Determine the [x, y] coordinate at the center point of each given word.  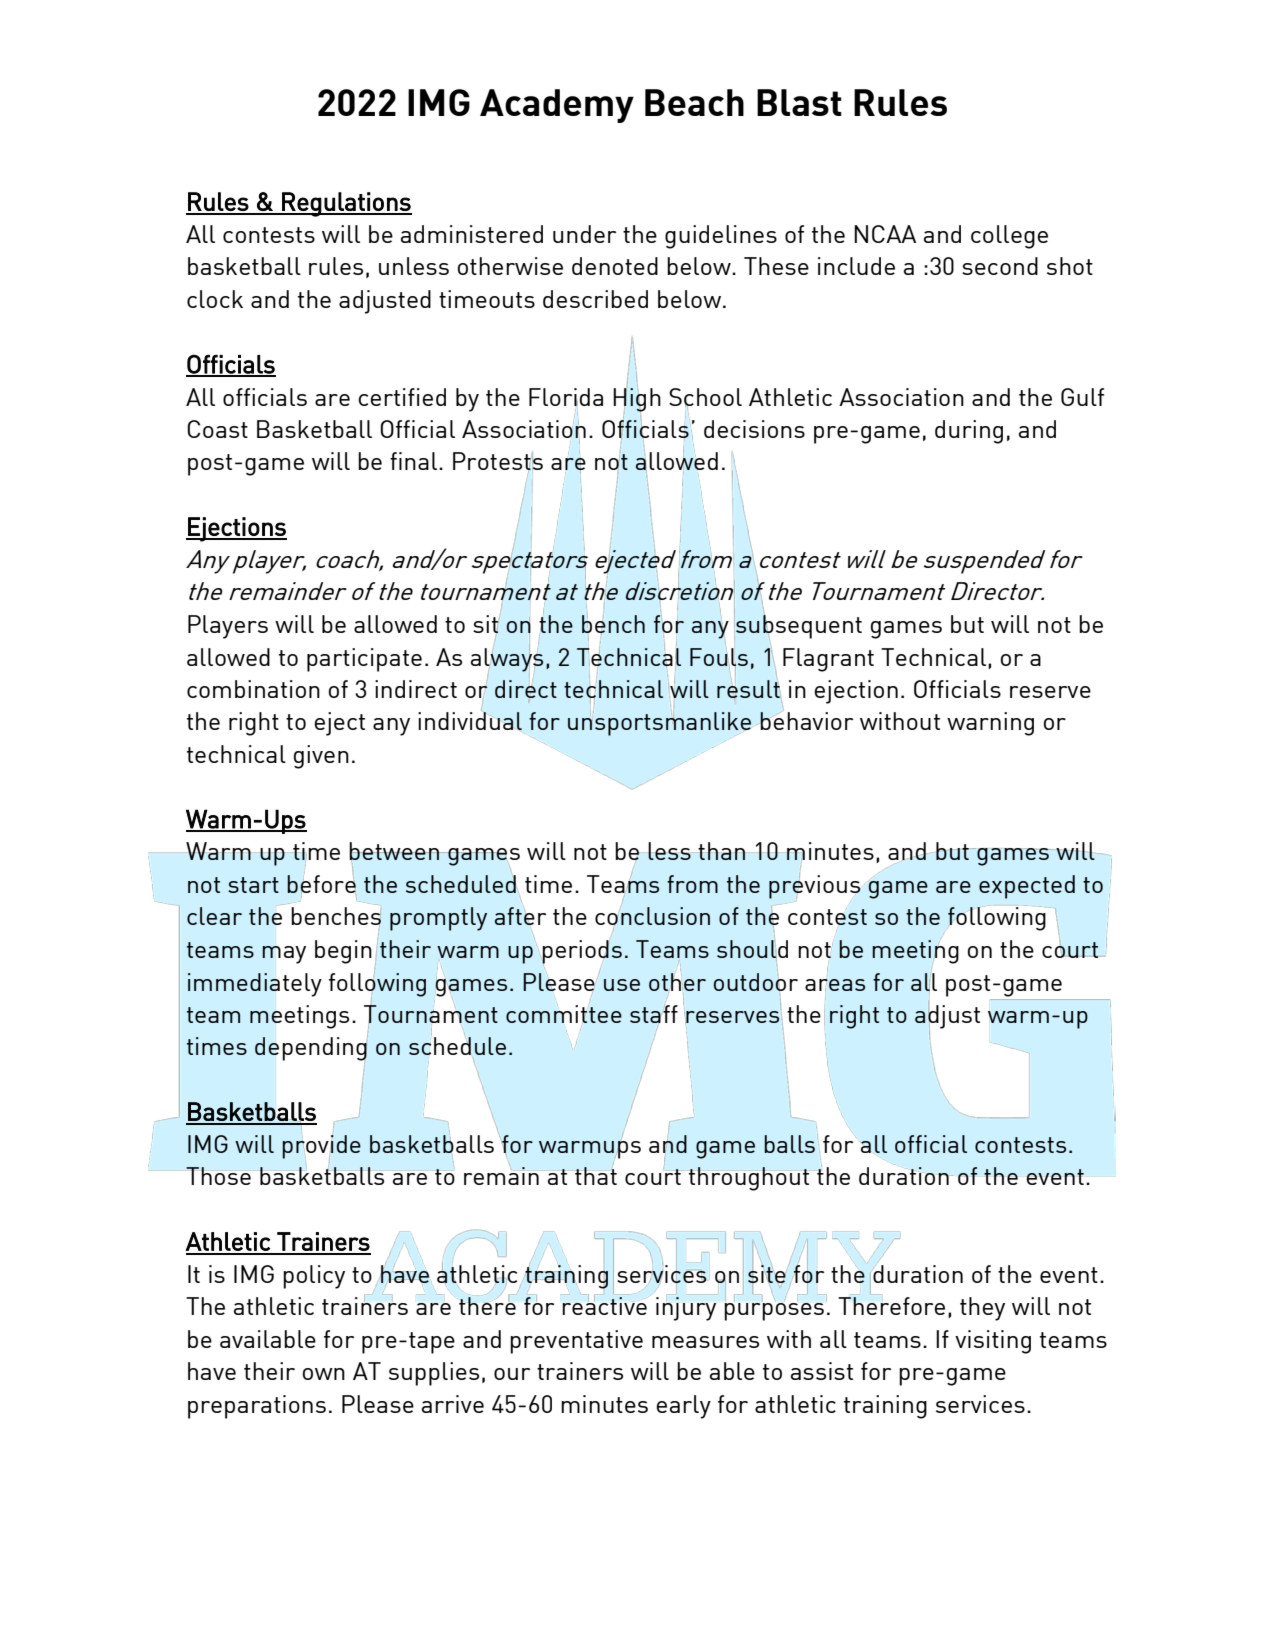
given [321, 757]
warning [990, 724]
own [324, 1374]
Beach [694, 102]
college [1009, 237]
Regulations [346, 204]
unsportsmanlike [659, 724]
